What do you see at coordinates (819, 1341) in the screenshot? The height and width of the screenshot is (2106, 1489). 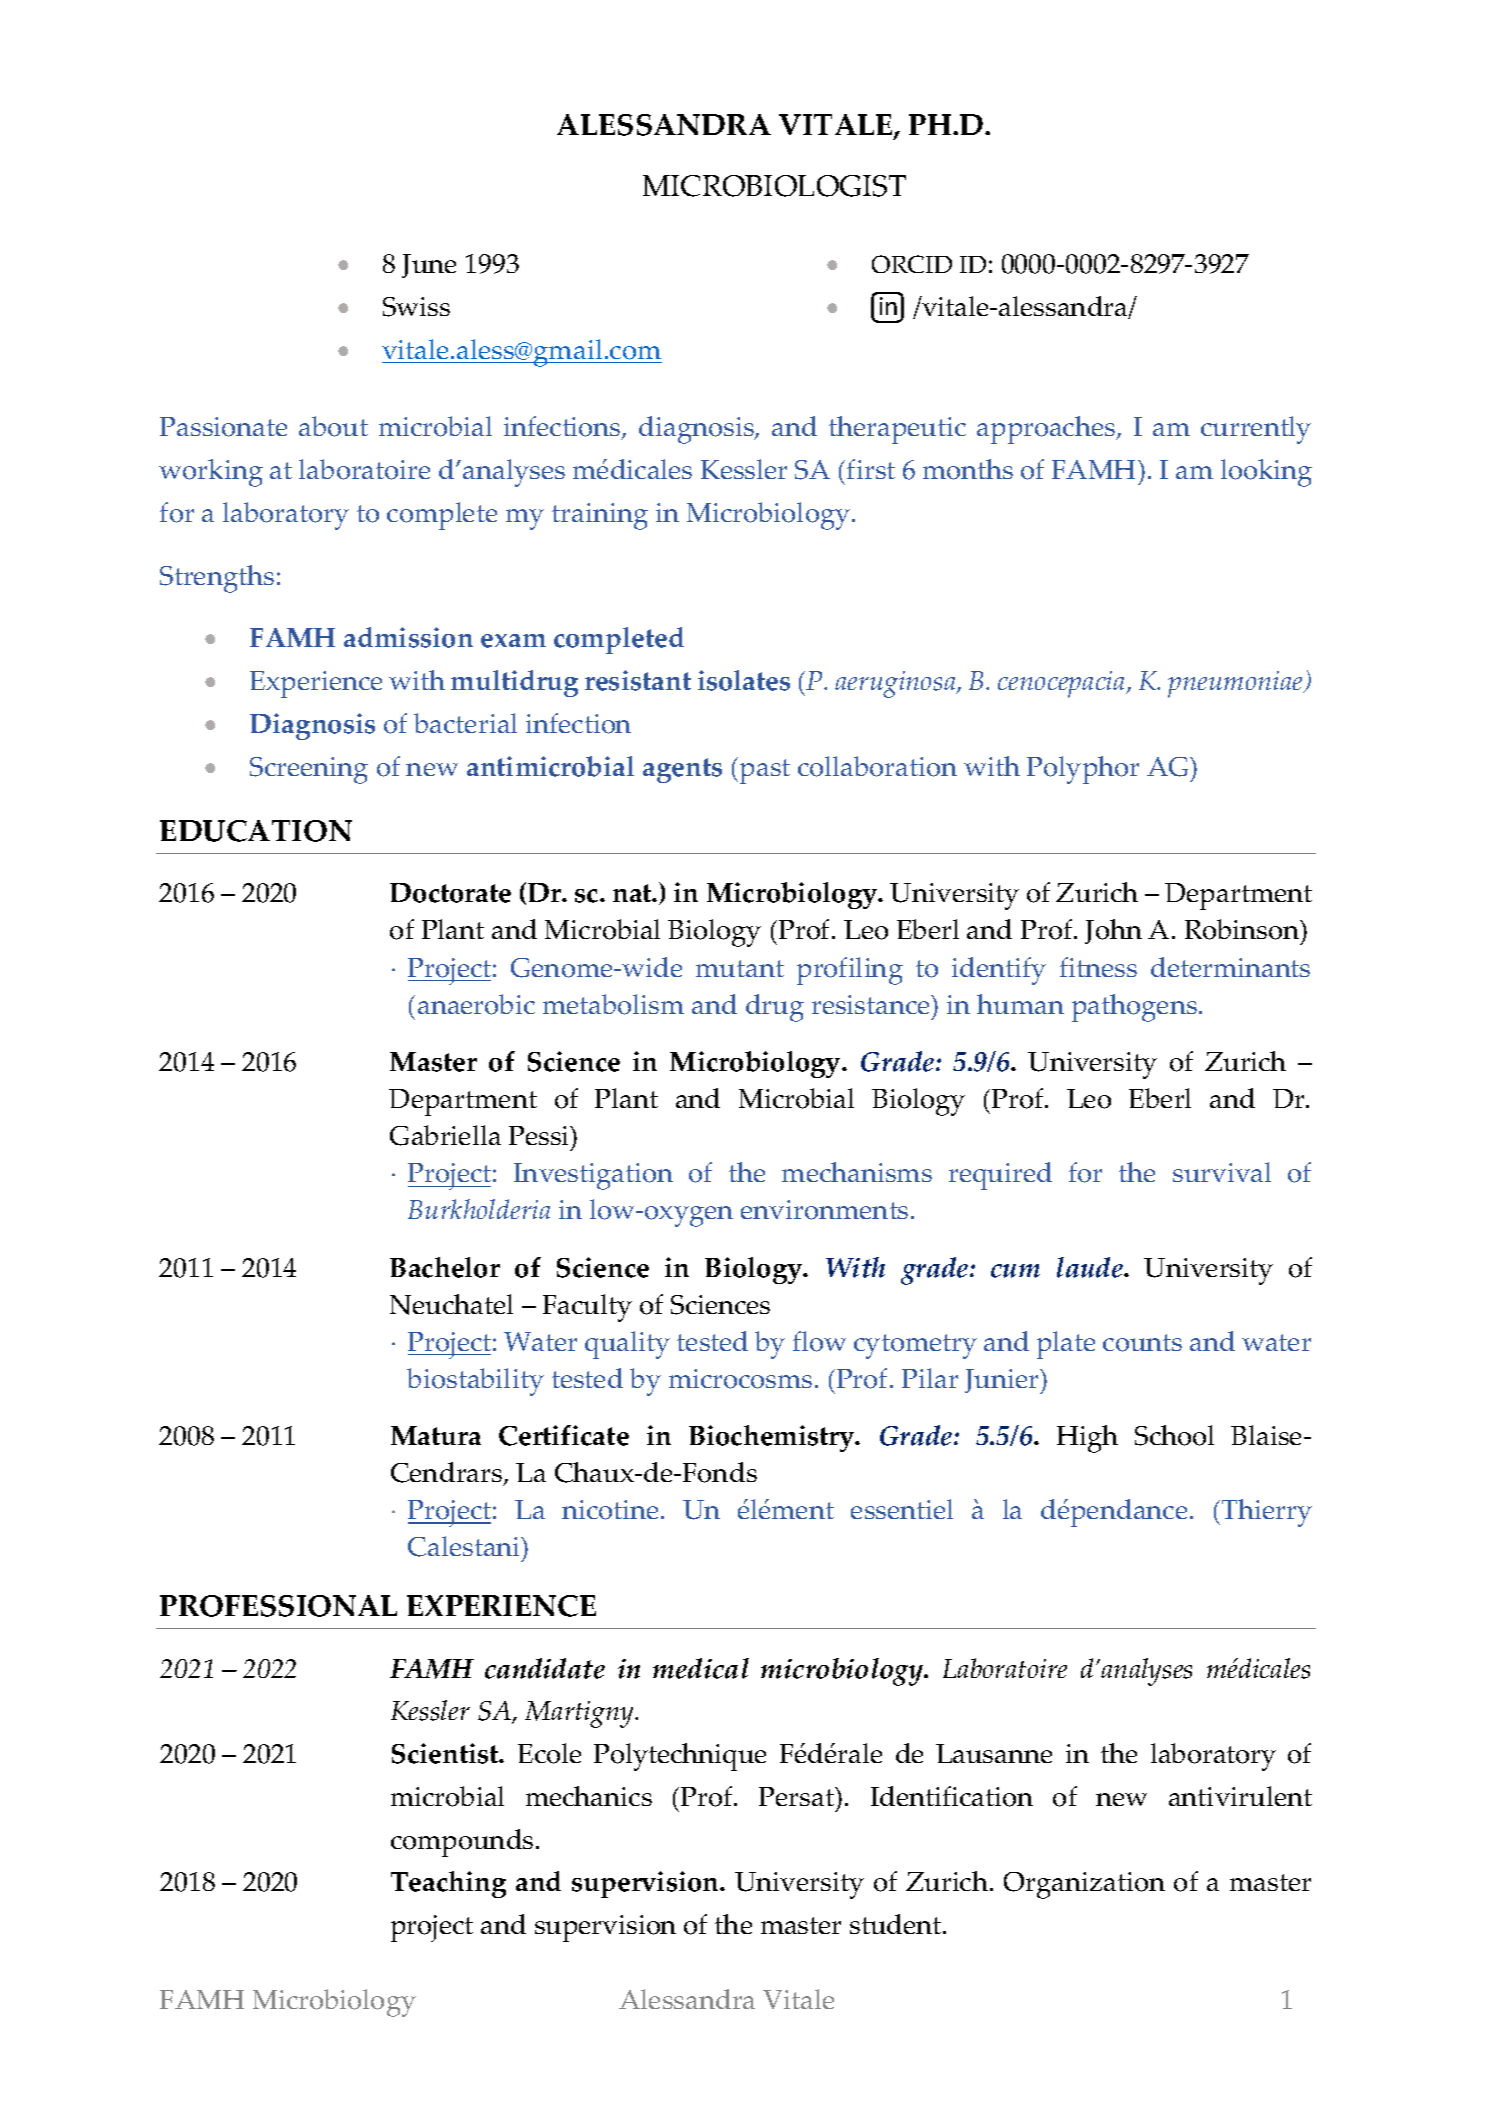 I see `flow` at bounding box center [819, 1341].
